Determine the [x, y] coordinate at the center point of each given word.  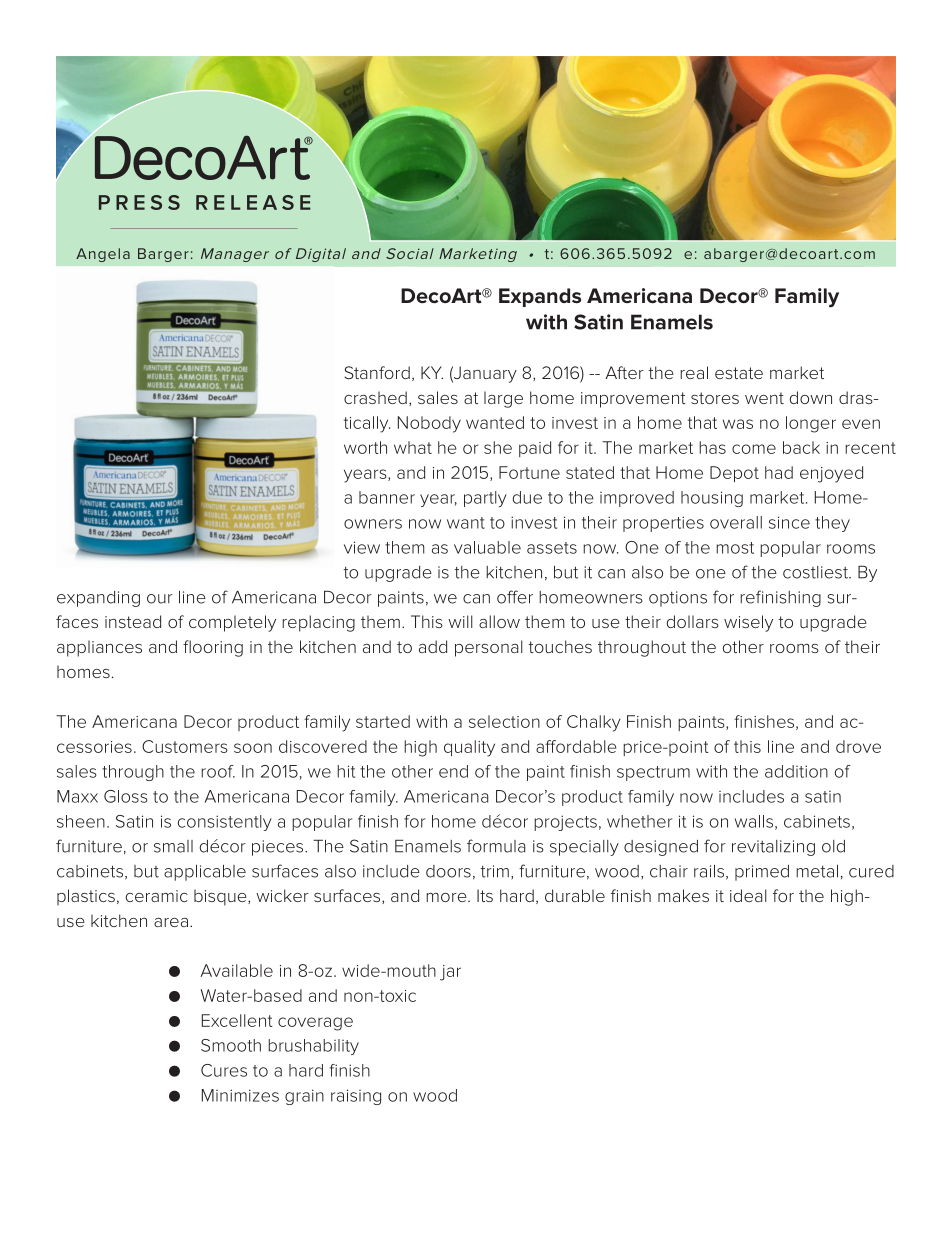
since [789, 522]
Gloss [126, 796]
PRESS [139, 202]
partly [485, 499]
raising [356, 1097]
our [160, 599]
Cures [224, 1070]
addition [796, 771]
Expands [540, 297]
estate [739, 373]
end [453, 771]
